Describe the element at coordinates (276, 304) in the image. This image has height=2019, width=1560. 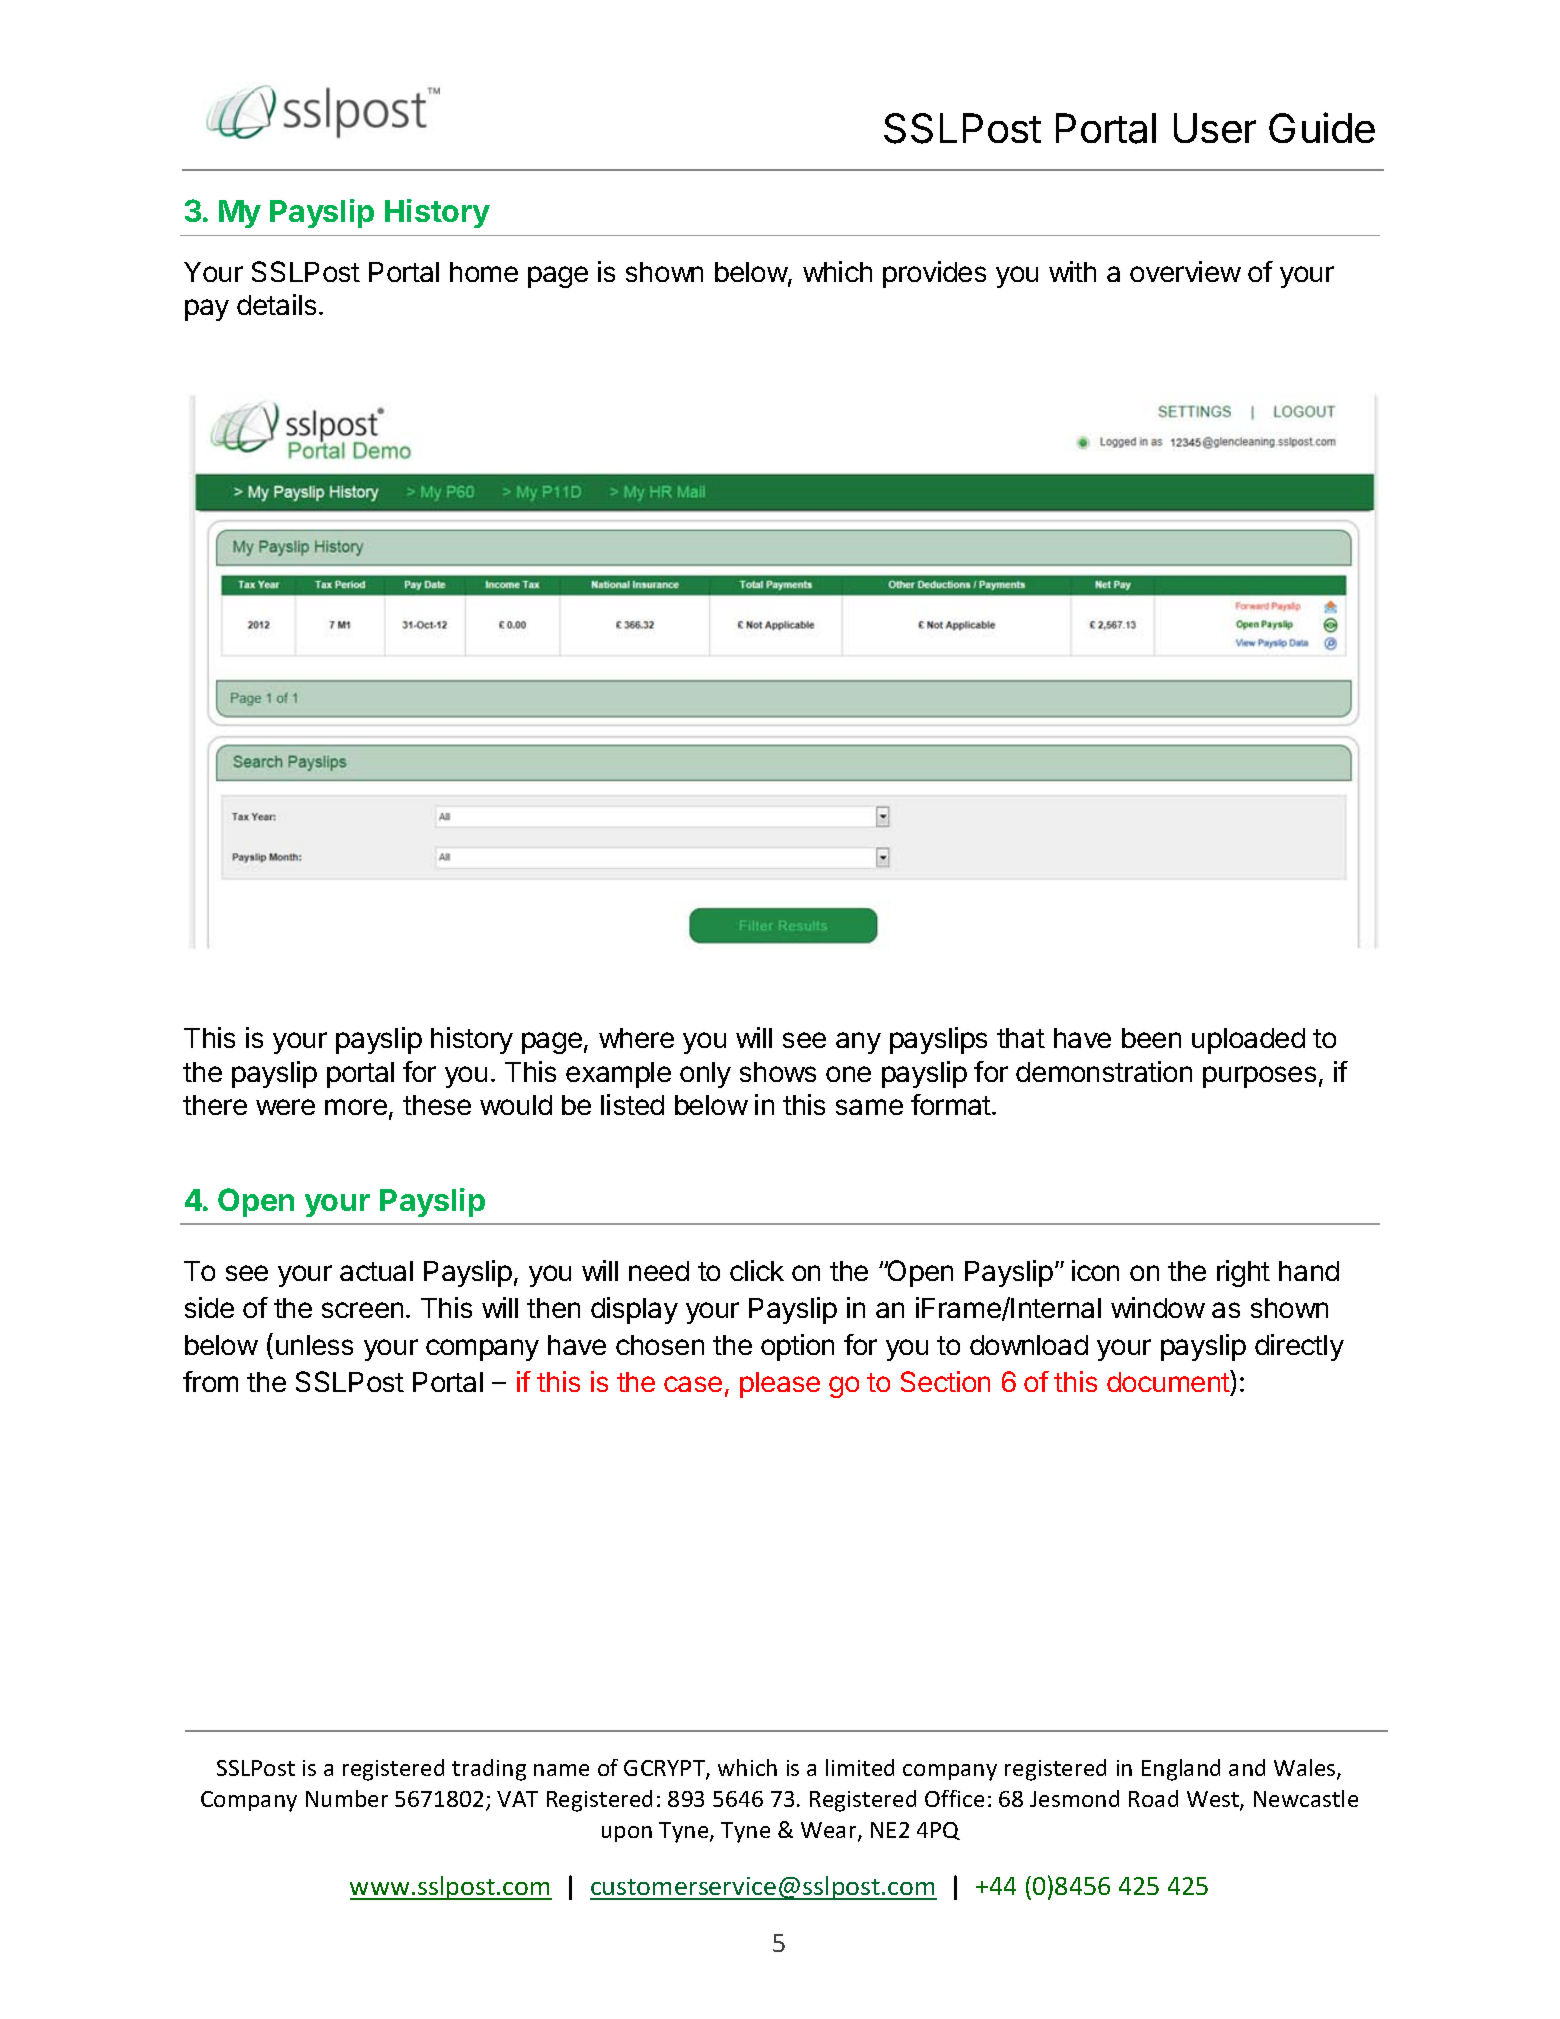
I see `details` at that location.
